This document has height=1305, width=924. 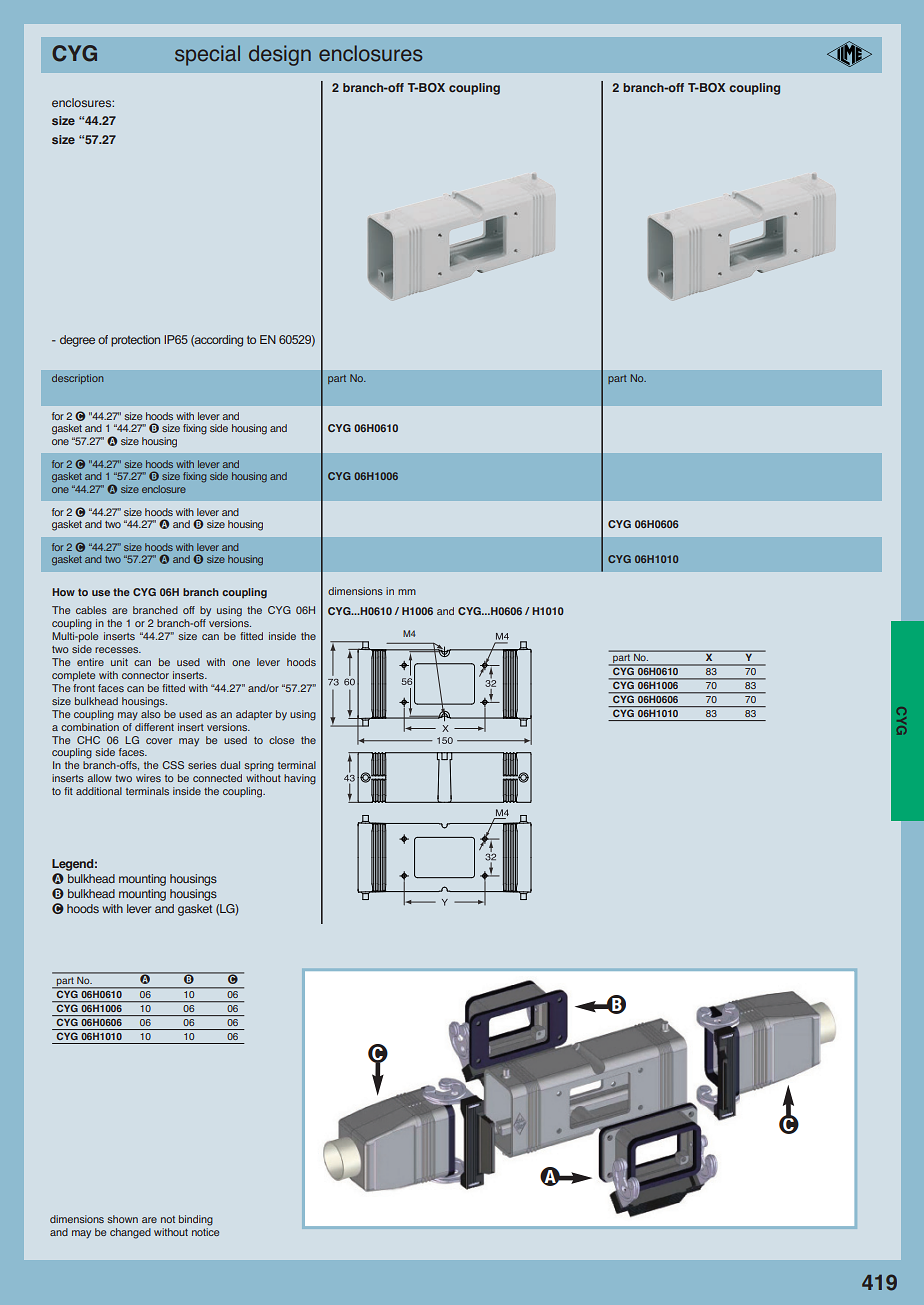 What do you see at coordinates (259, 766) in the document?
I see `spring` at bounding box center [259, 766].
